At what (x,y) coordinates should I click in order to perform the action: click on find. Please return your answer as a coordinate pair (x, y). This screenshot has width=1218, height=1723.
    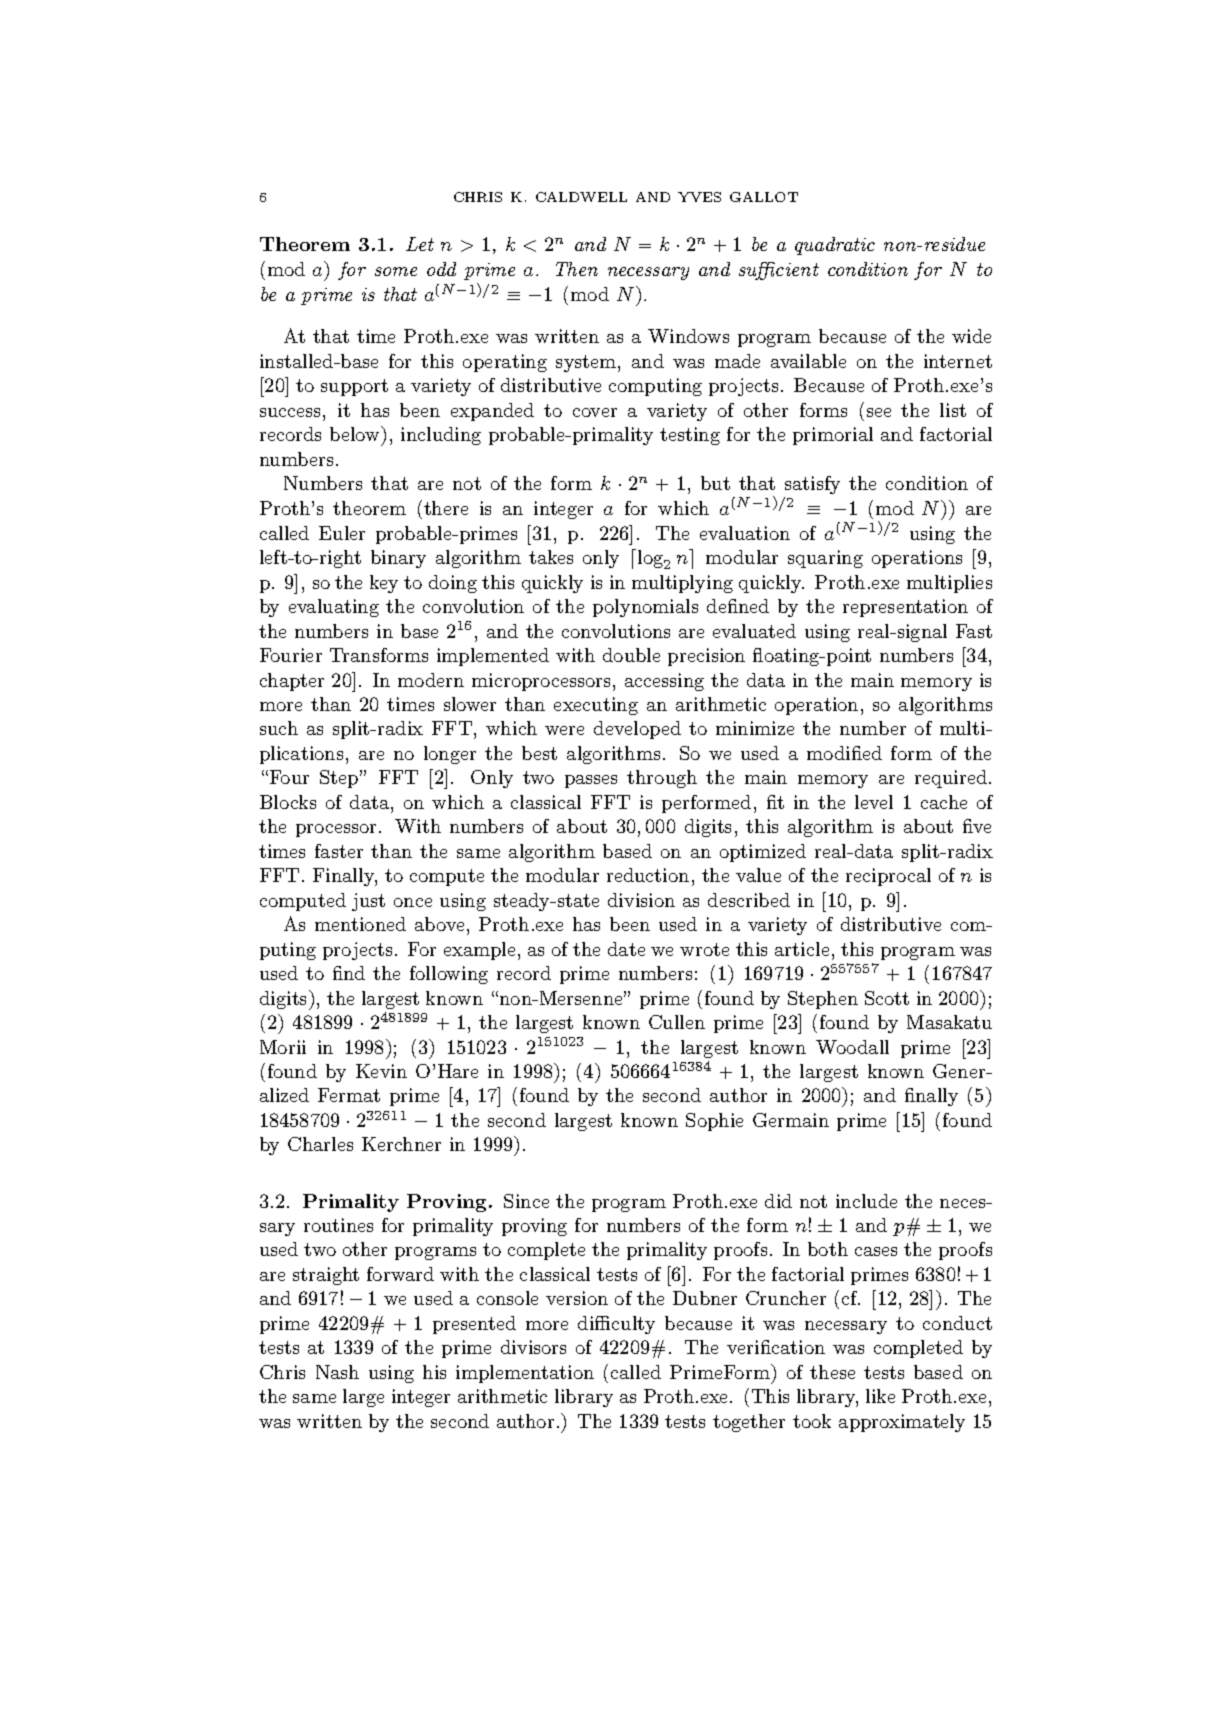
    Looking at the image, I should click on (349, 973).
